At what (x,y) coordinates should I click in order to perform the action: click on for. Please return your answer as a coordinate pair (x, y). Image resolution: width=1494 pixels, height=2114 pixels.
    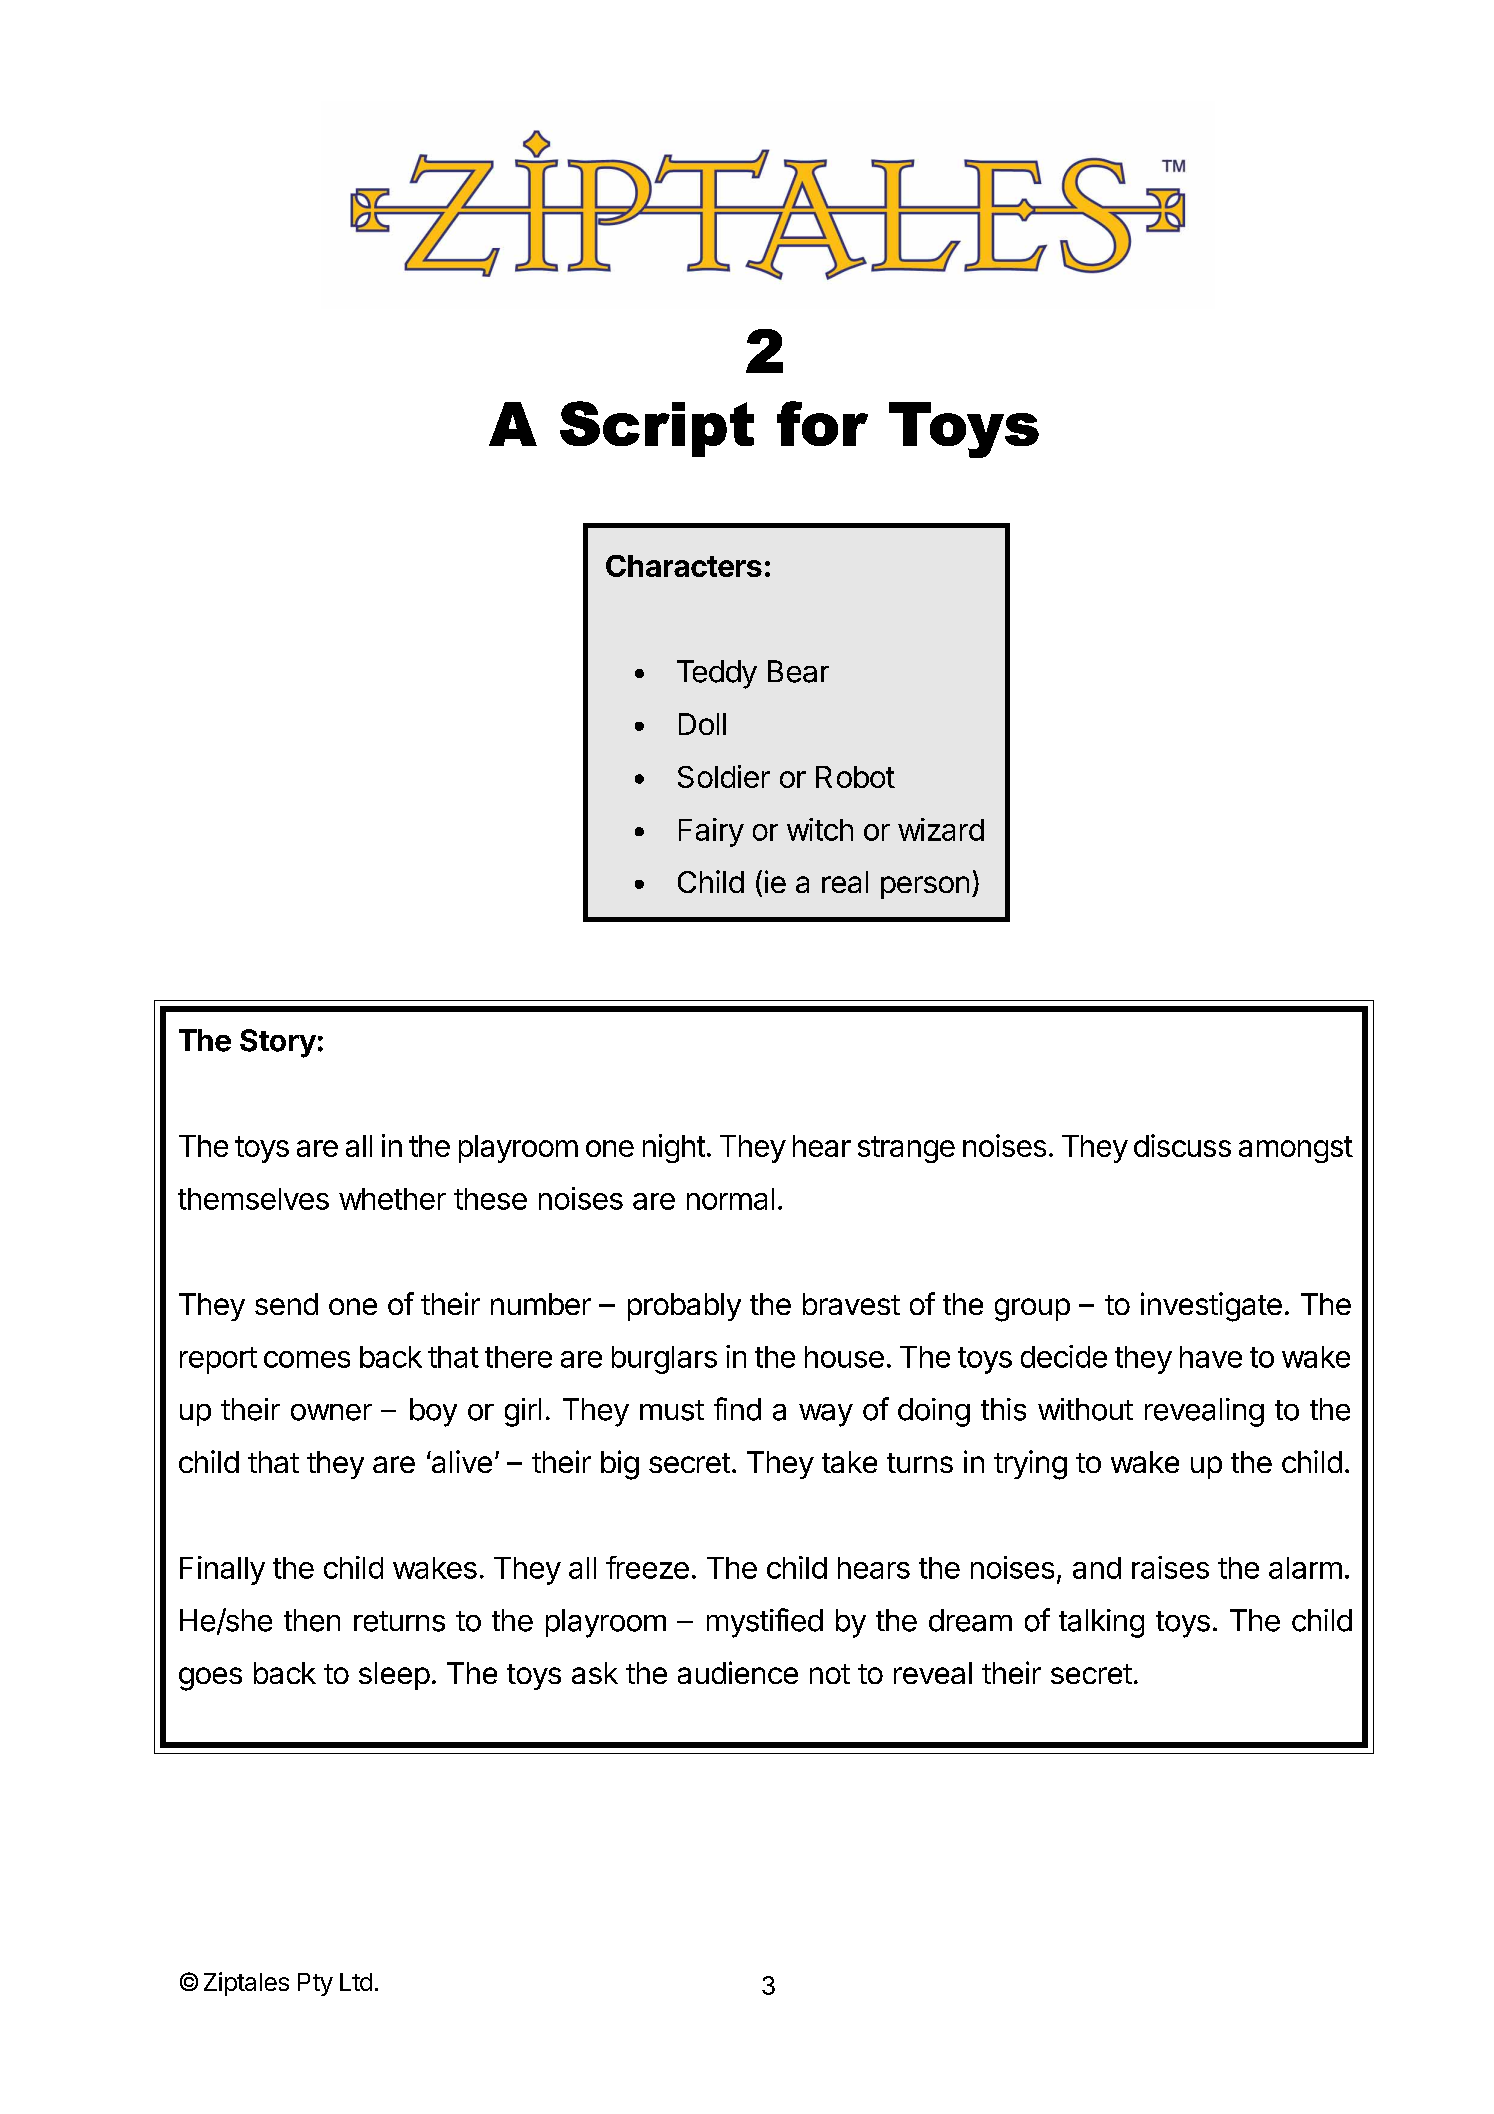
    Looking at the image, I should click on (822, 423).
